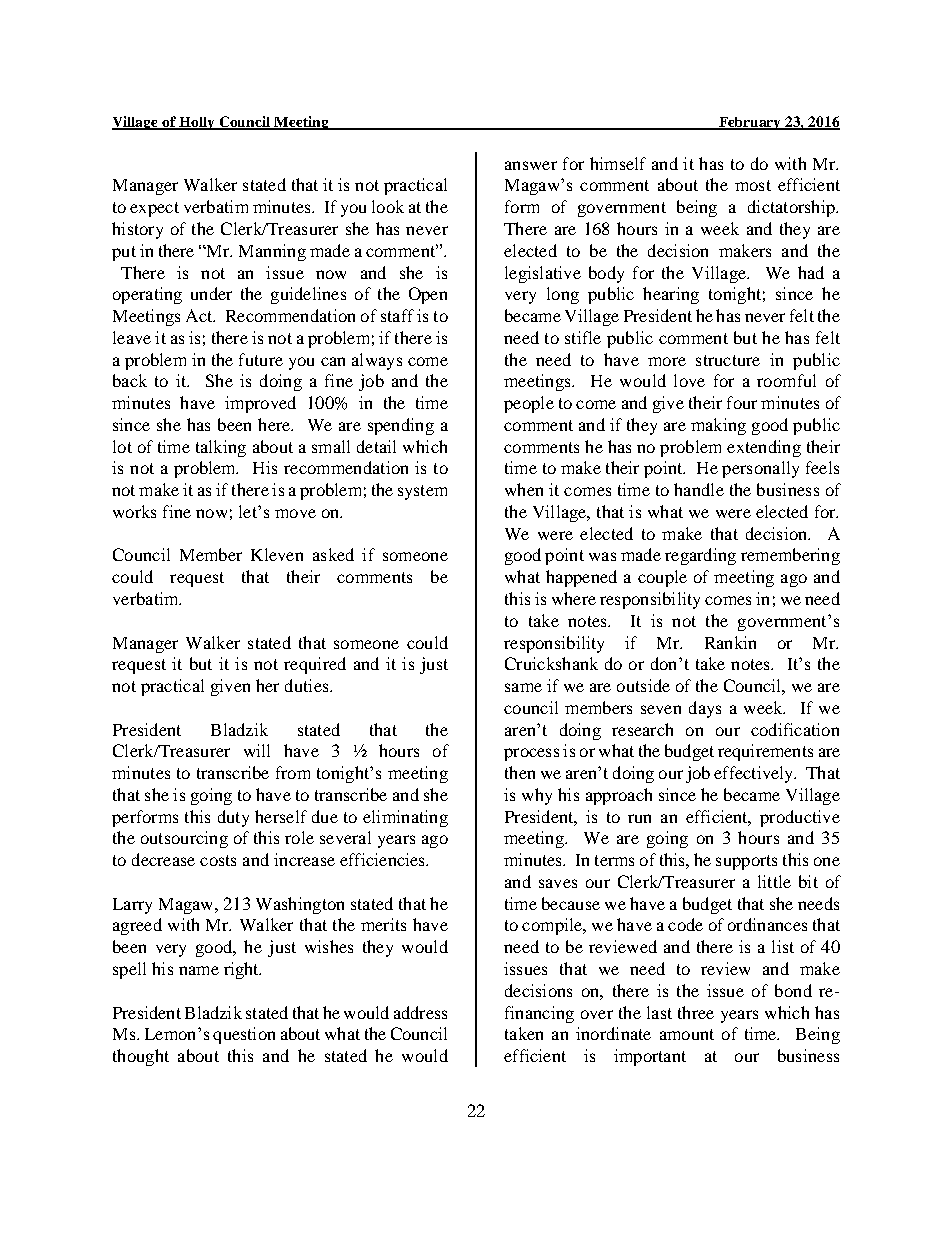 This screenshot has width=952, height=1233. I want to click on question, so click(244, 1035).
